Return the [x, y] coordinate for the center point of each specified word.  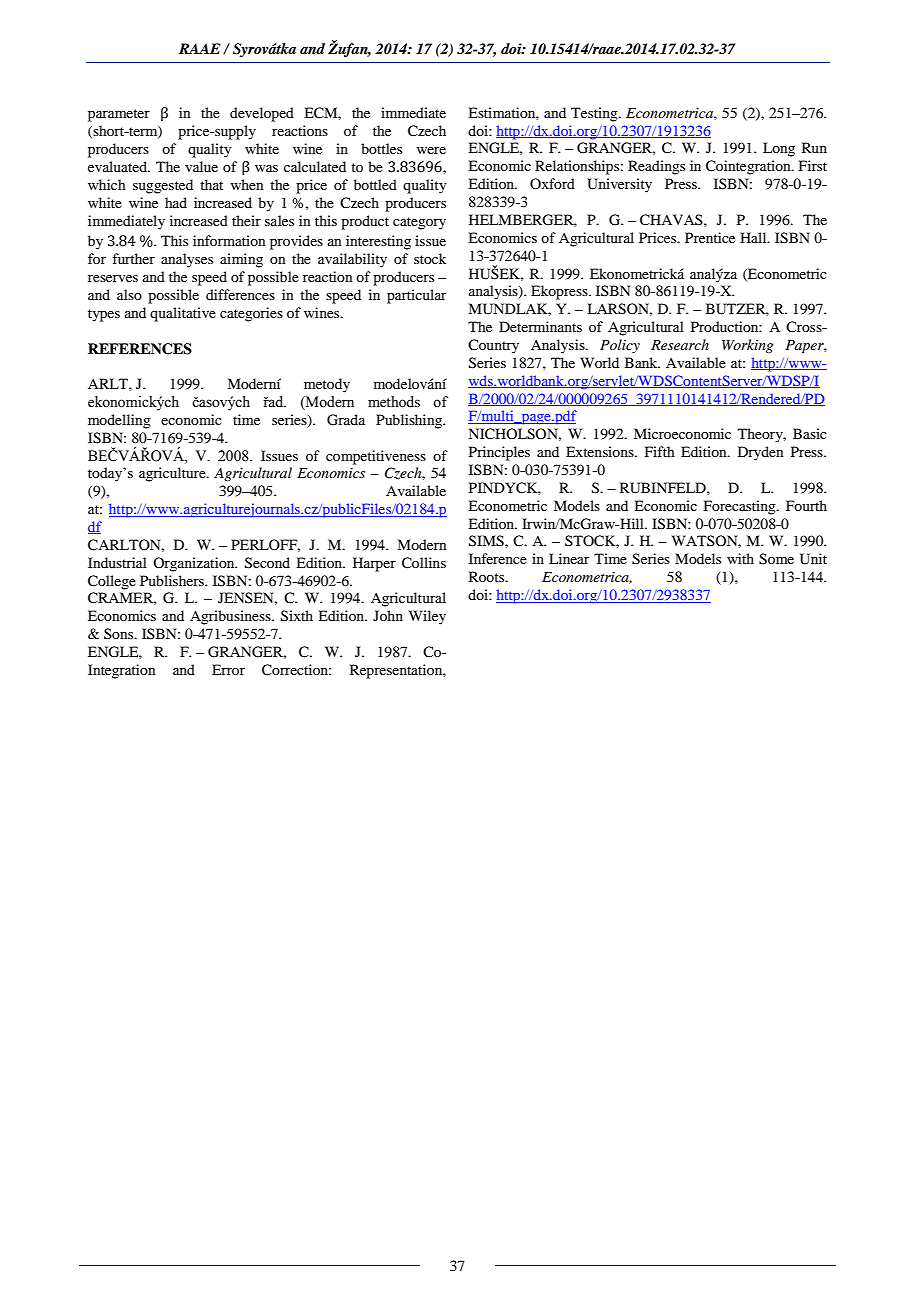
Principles [499, 453]
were [431, 150]
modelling [119, 421]
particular [417, 296]
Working [747, 346]
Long [779, 149]
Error [228, 669]
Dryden [761, 453]
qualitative [183, 314]
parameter [119, 115]
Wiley [427, 617]
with [740, 558]
